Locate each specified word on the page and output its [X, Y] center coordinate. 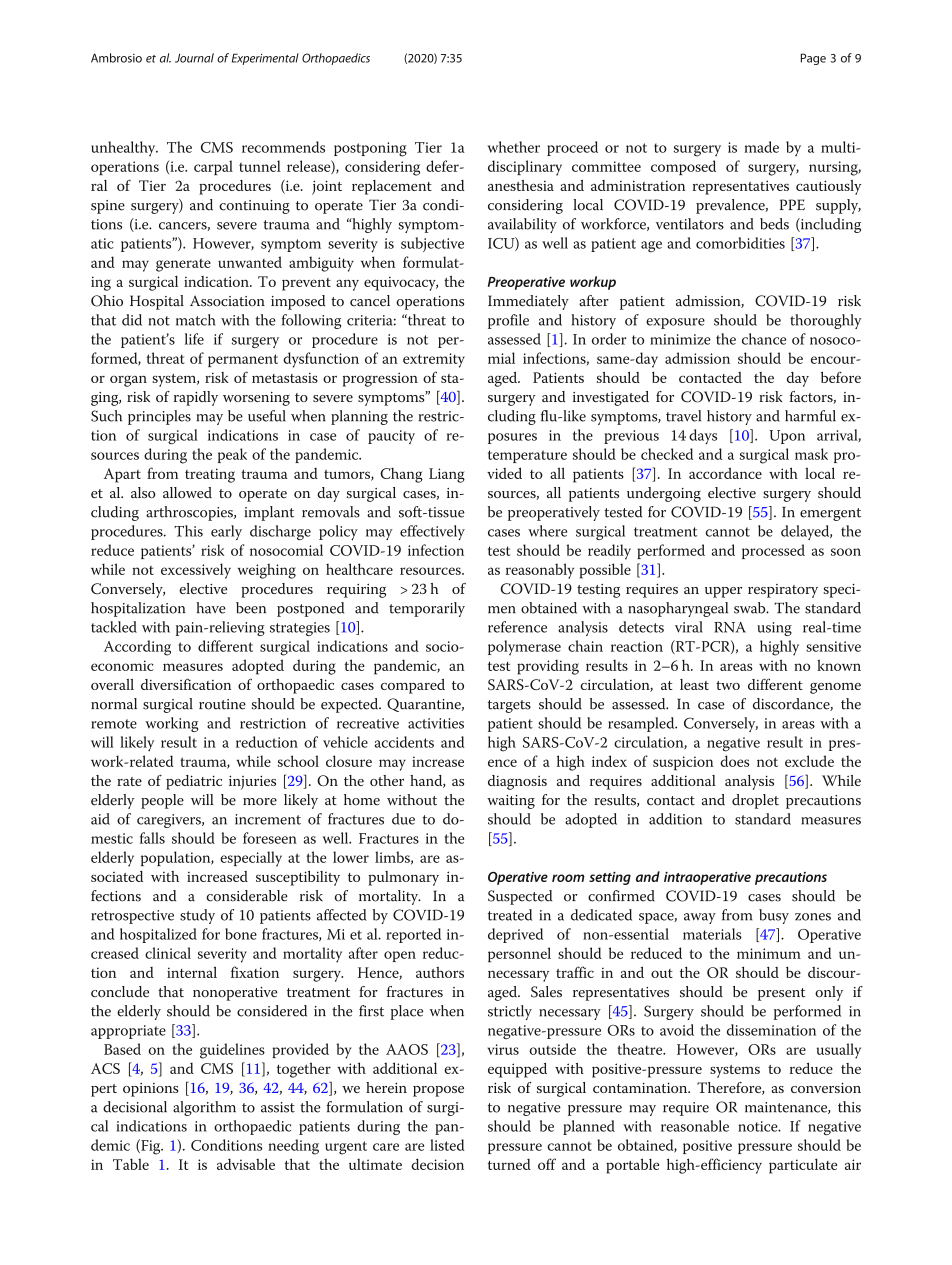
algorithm [204, 1108]
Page [813, 59]
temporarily [427, 609]
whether [513, 147]
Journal [194, 58]
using [774, 629]
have [211, 608]
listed [447, 1145]
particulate [803, 1166]
